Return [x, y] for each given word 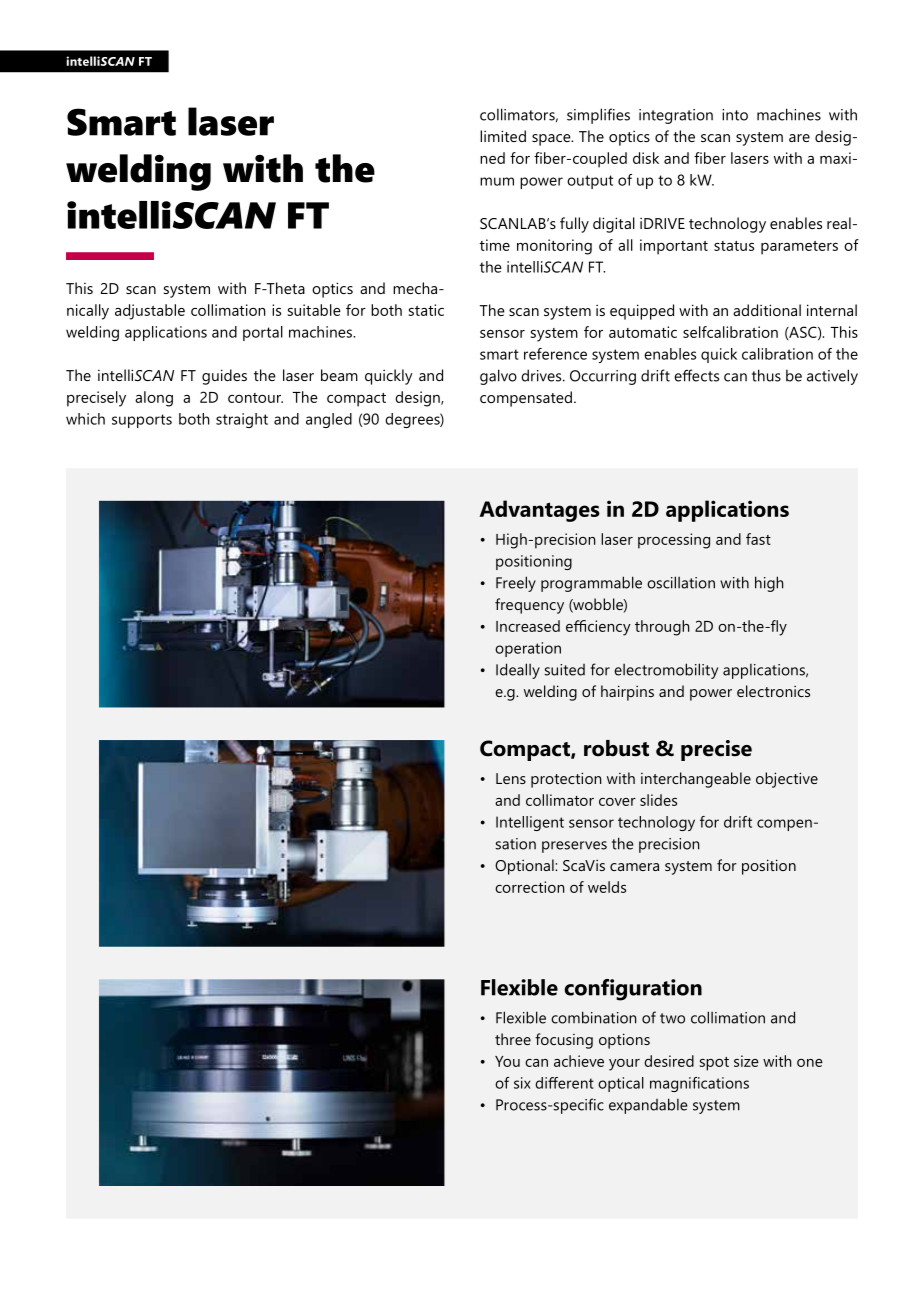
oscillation [681, 582]
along [154, 399]
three [513, 1039]
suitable [314, 310]
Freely [516, 584]
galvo [498, 377]
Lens [511, 778]
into [735, 115]
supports [142, 421]
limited [503, 136]
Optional [525, 867]
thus [766, 375]
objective [787, 780]
